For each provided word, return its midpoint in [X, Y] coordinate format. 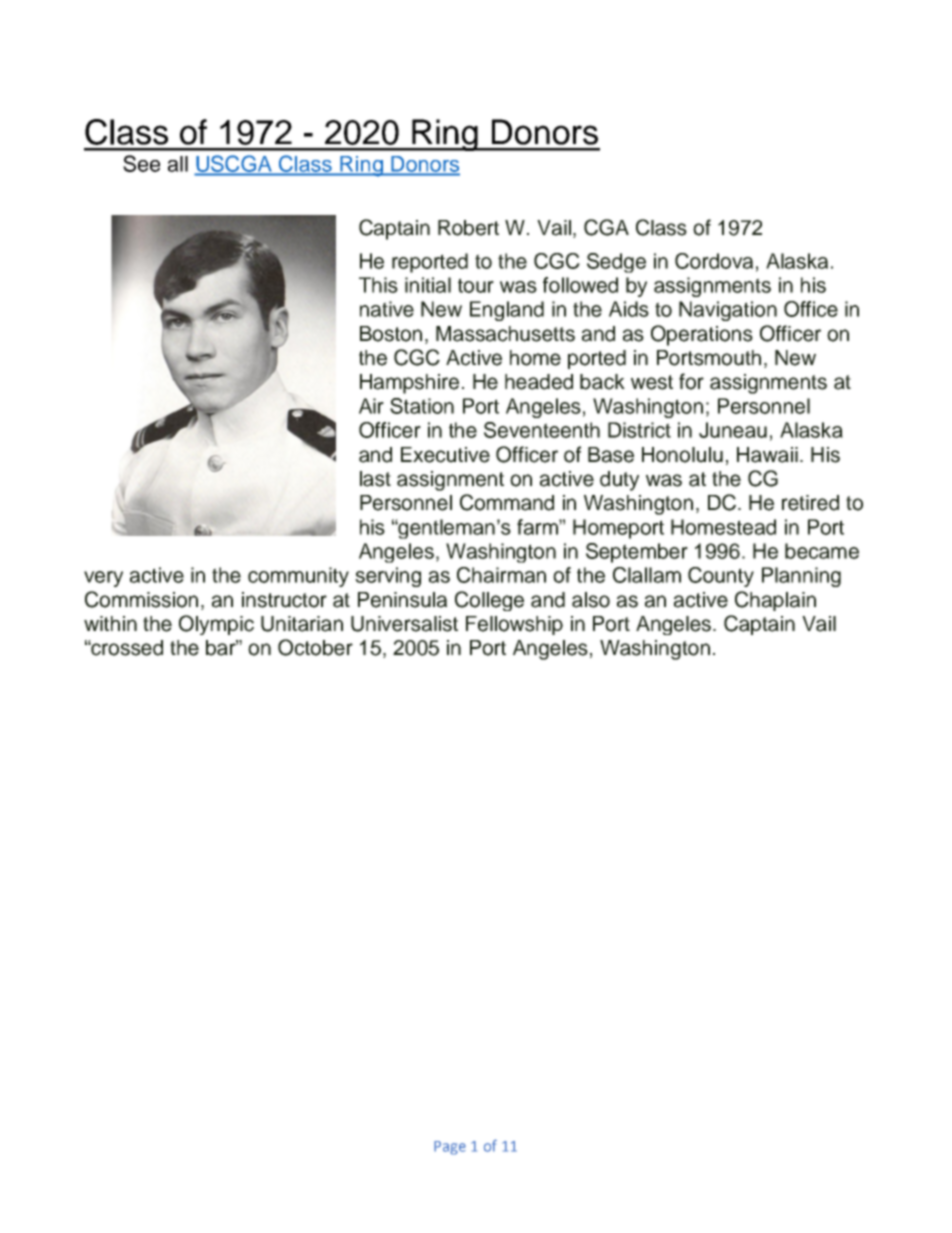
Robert [468, 228]
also [591, 600]
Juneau [733, 430]
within [110, 623]
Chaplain [775, 601]
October [315, 647]
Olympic [216, 625]
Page [450, 1148]
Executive [445, 455]
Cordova [714, 261]
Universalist [404, 624]
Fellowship [514, 625]
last [375, 479]
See [141, 163]
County [721, 577]
